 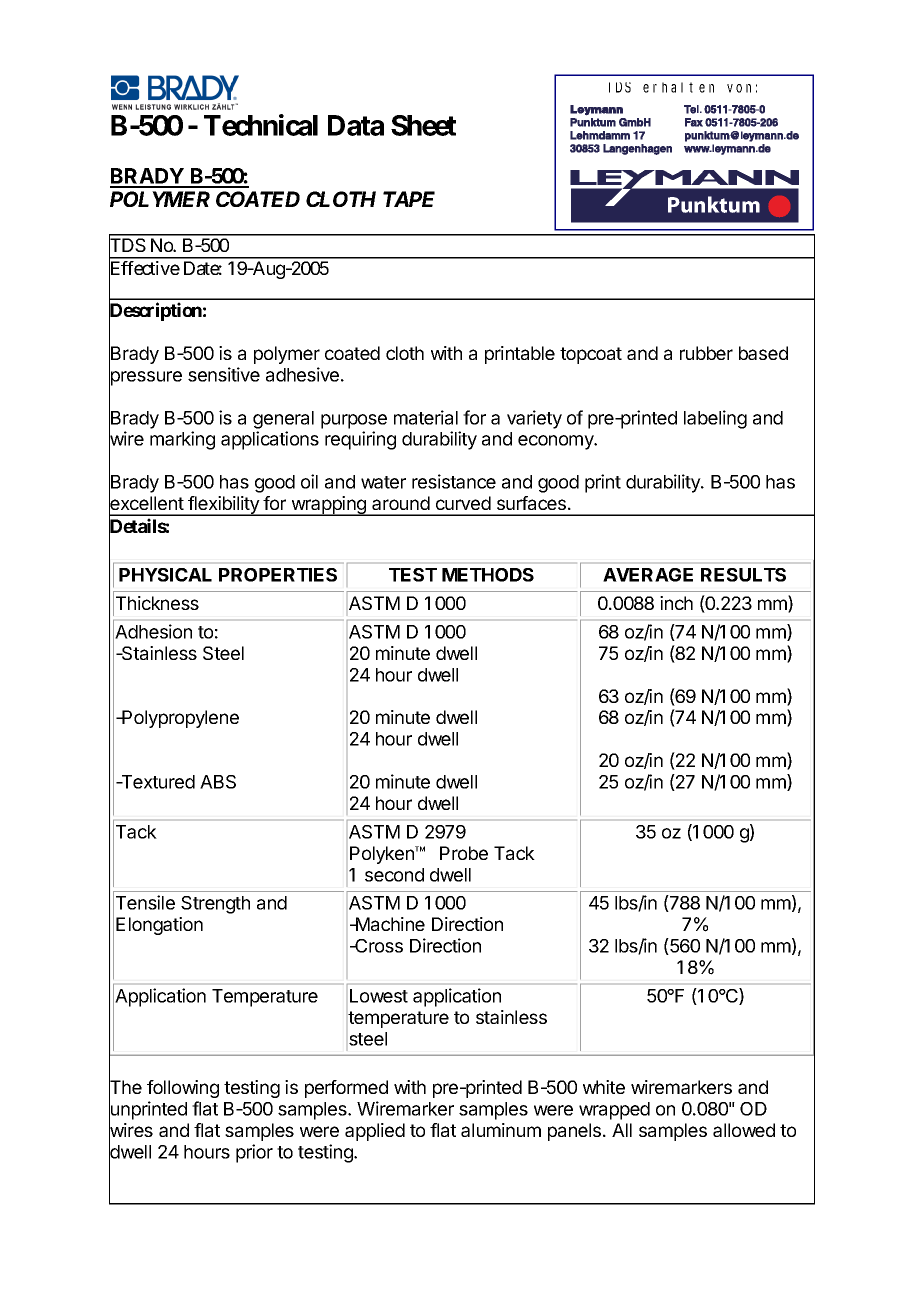 What do you see at coordinates (676, 603) in the screenshot?
I see `inch` at bounding box center [676, 603].
